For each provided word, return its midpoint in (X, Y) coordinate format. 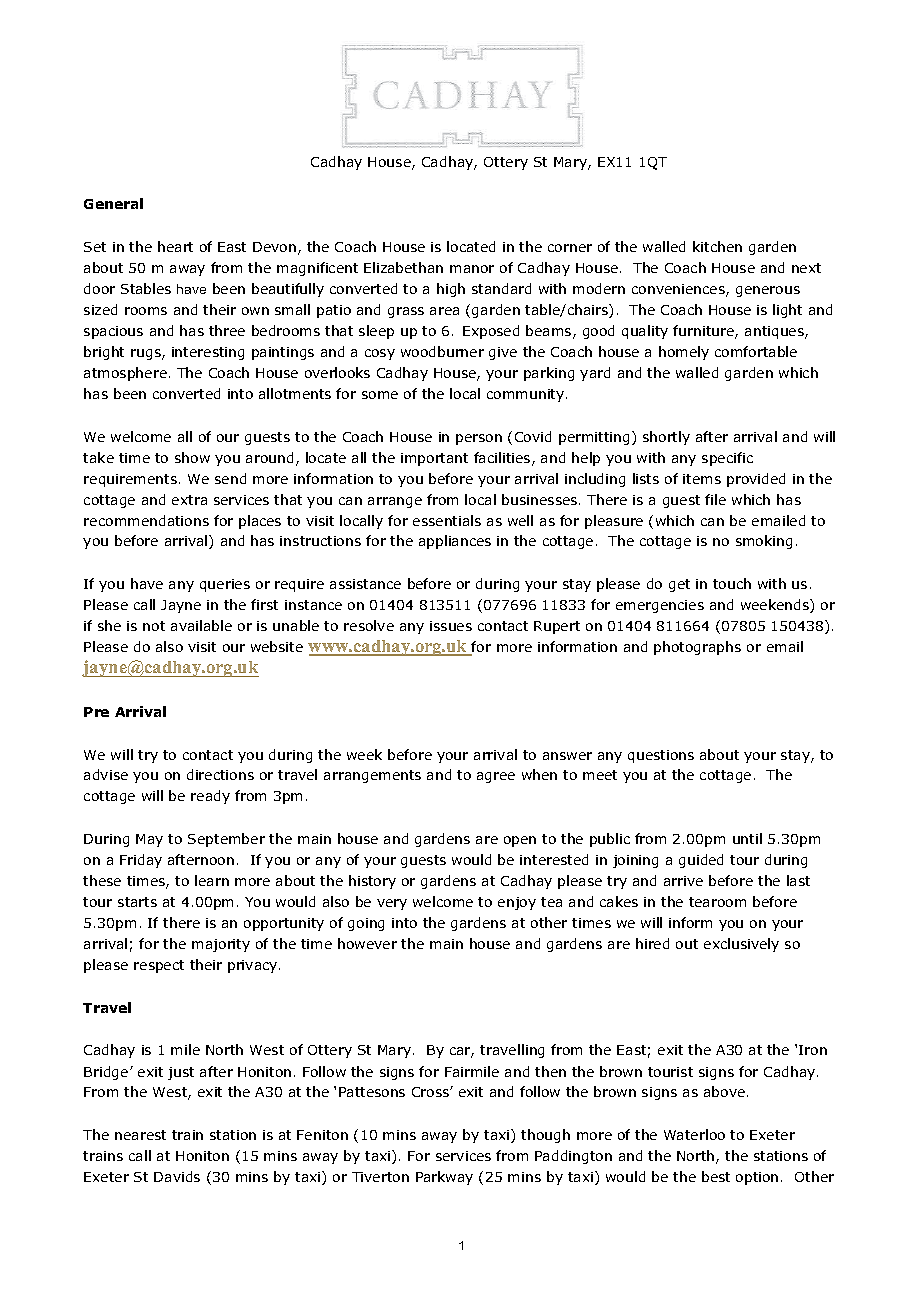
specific (727, 459)
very (392, 904)
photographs (697, 648)
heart (175, 246)
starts (137, 902)
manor (472, 269)
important (434, 459)
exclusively (741, 945)
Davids (177, 1176)
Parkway (444, 1178)
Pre (96, 712)
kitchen (717, 246)
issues (451, 626)
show (192, 457)
